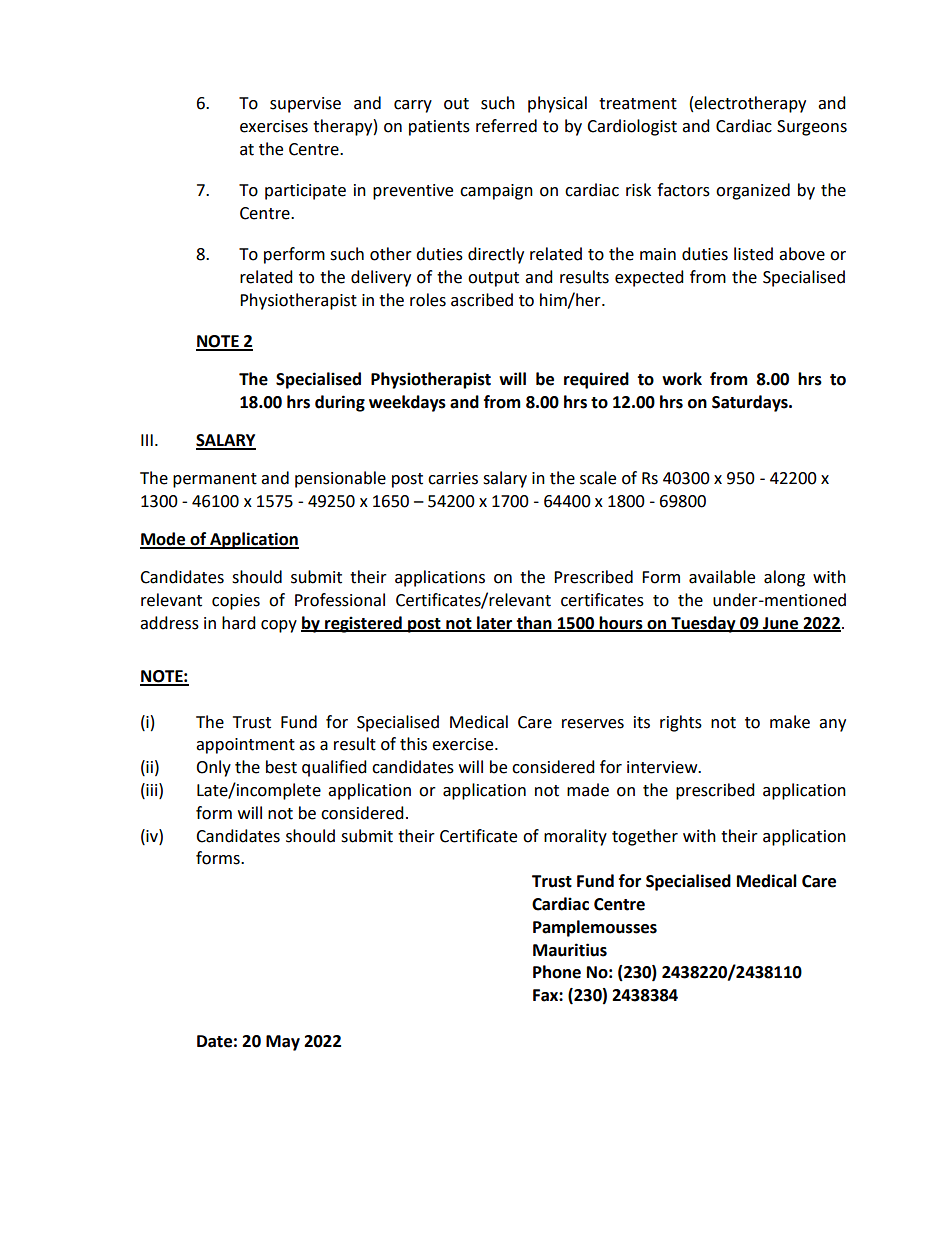 This document has width=952, height=1233. Describe the element at coordinates (283, 1043) in the document. I see `May` at that location.
